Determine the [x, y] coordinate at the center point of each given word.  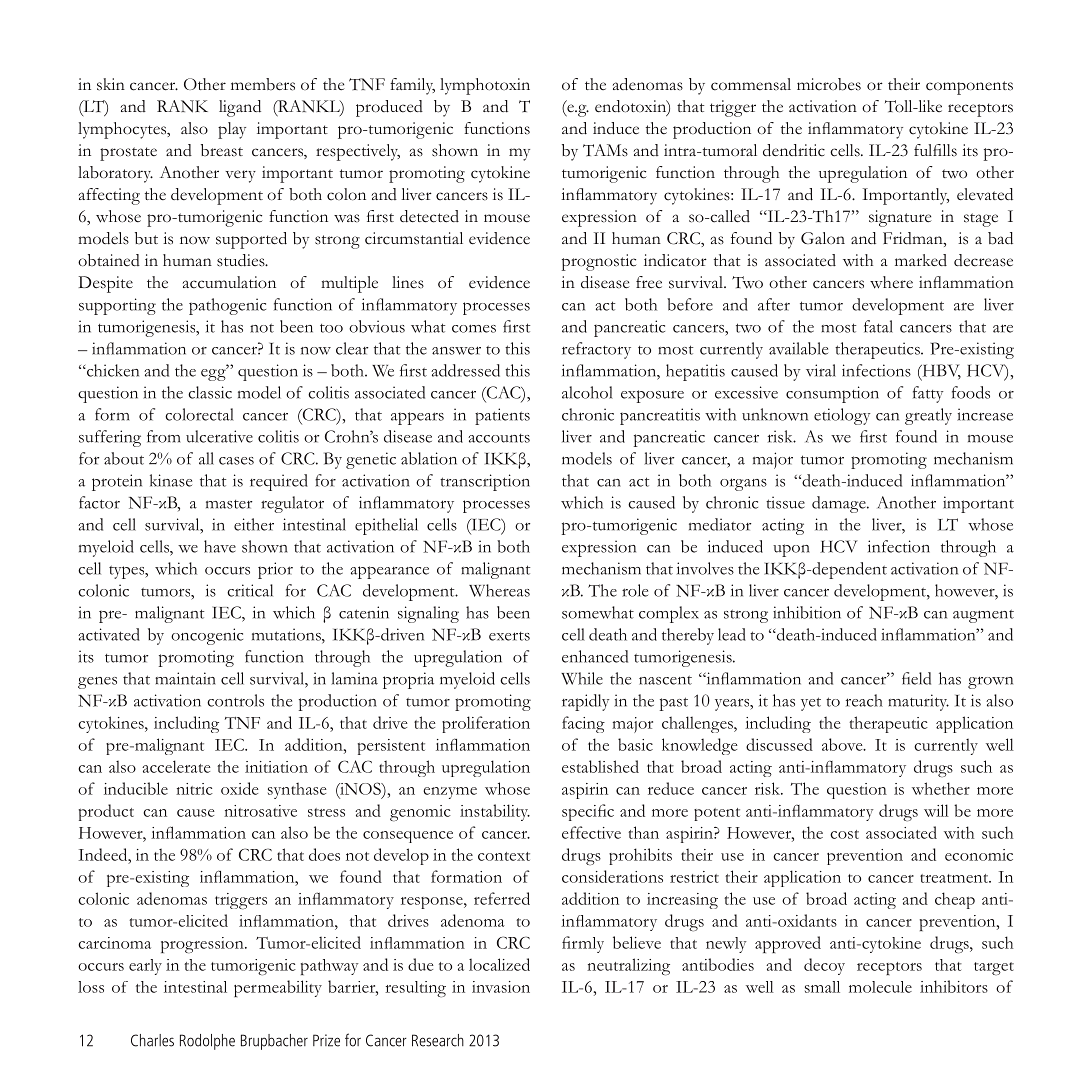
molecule [880, 987]
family [412, 86]
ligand [240, 108]
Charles [152, 1040]
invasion [501, 987]
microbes [829, 84]
